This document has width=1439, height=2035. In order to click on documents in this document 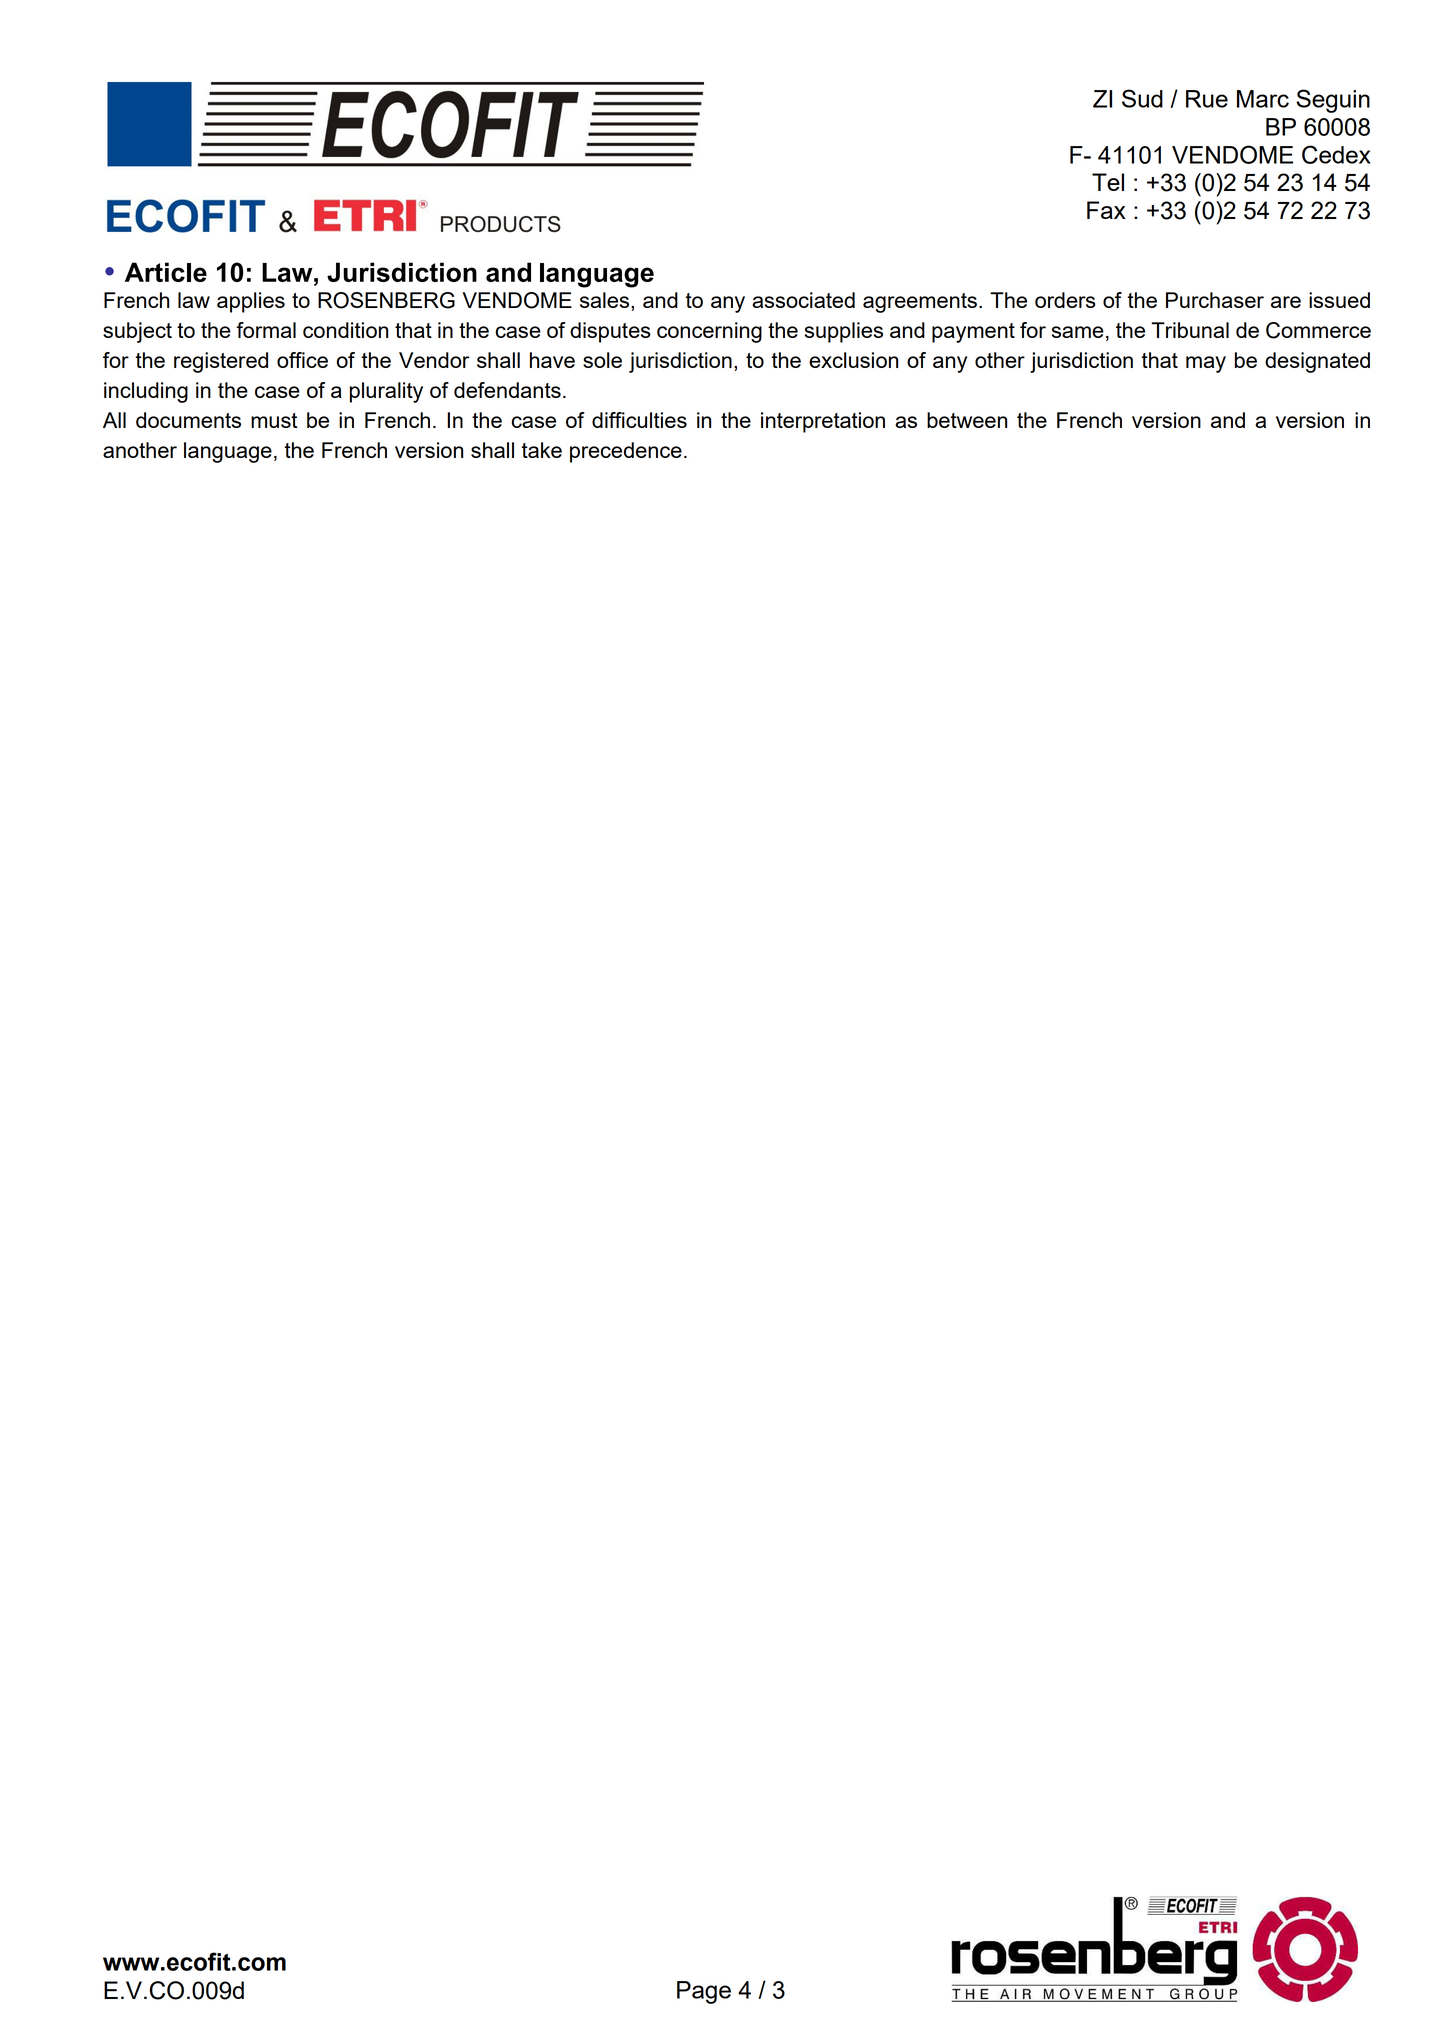, I will do `click(188, 420)`.
